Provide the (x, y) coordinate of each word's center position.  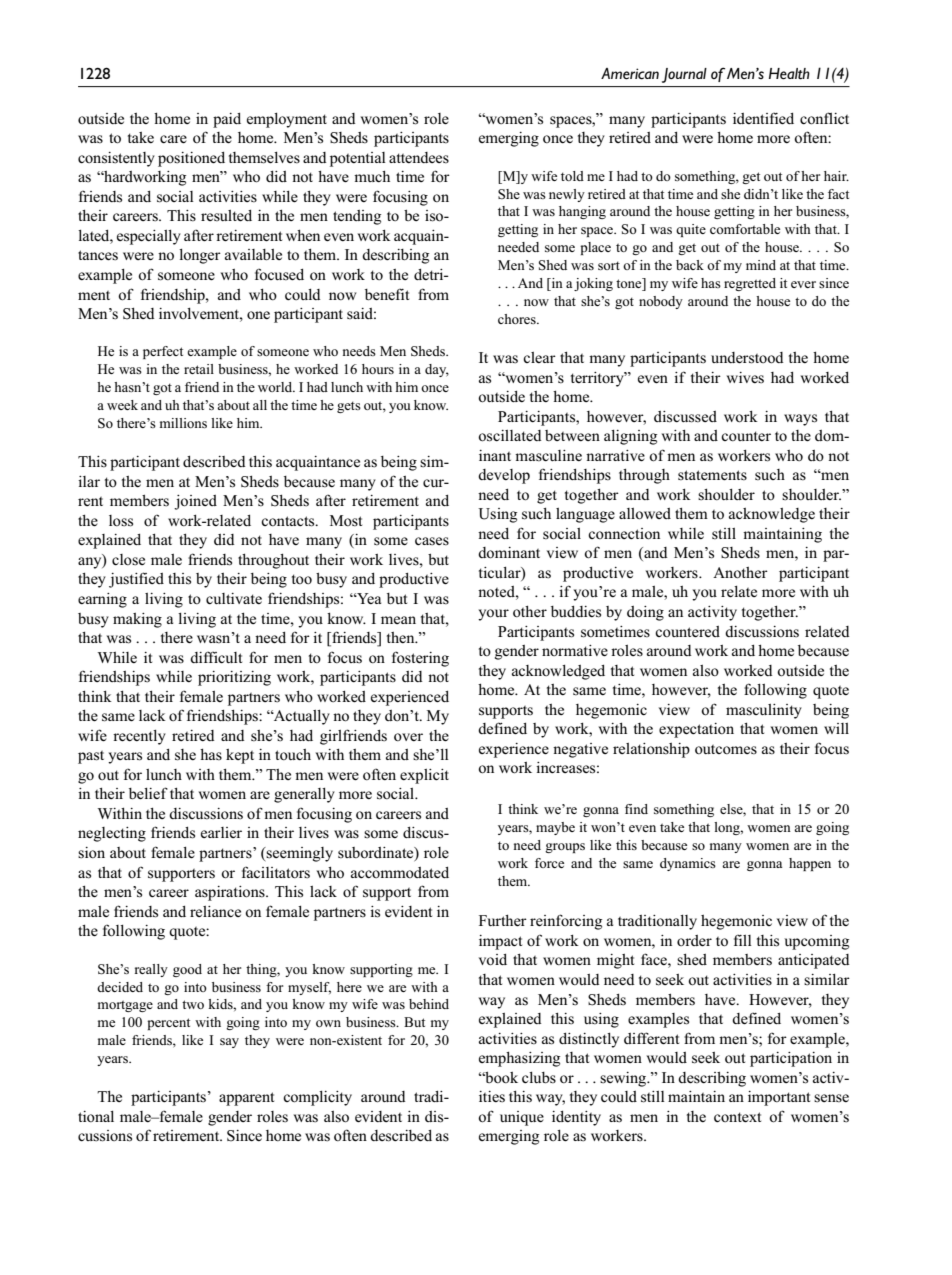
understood (747, 358)
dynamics (688, 864)
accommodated (400, 872)
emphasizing (519, 1059)
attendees (419, 158)
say (229, 1043)
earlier (221, 832)
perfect (163, 352)
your (493, 615)
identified (763, 118)
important (779, 1098)
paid (227, 120)
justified (136, 580)
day (437, 370)
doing (645, 613)
